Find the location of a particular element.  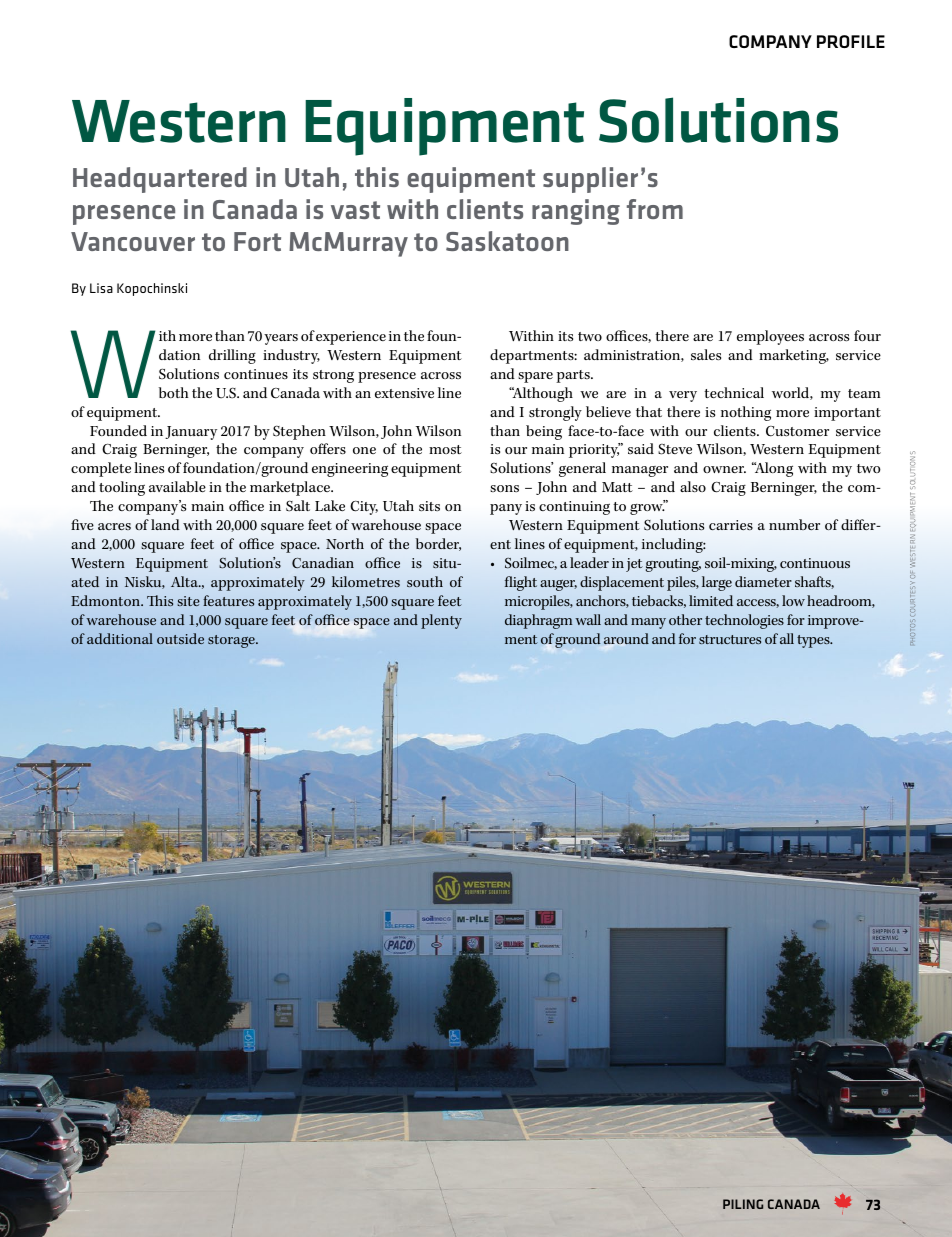

ranging is located at coordinates (576, 212).
